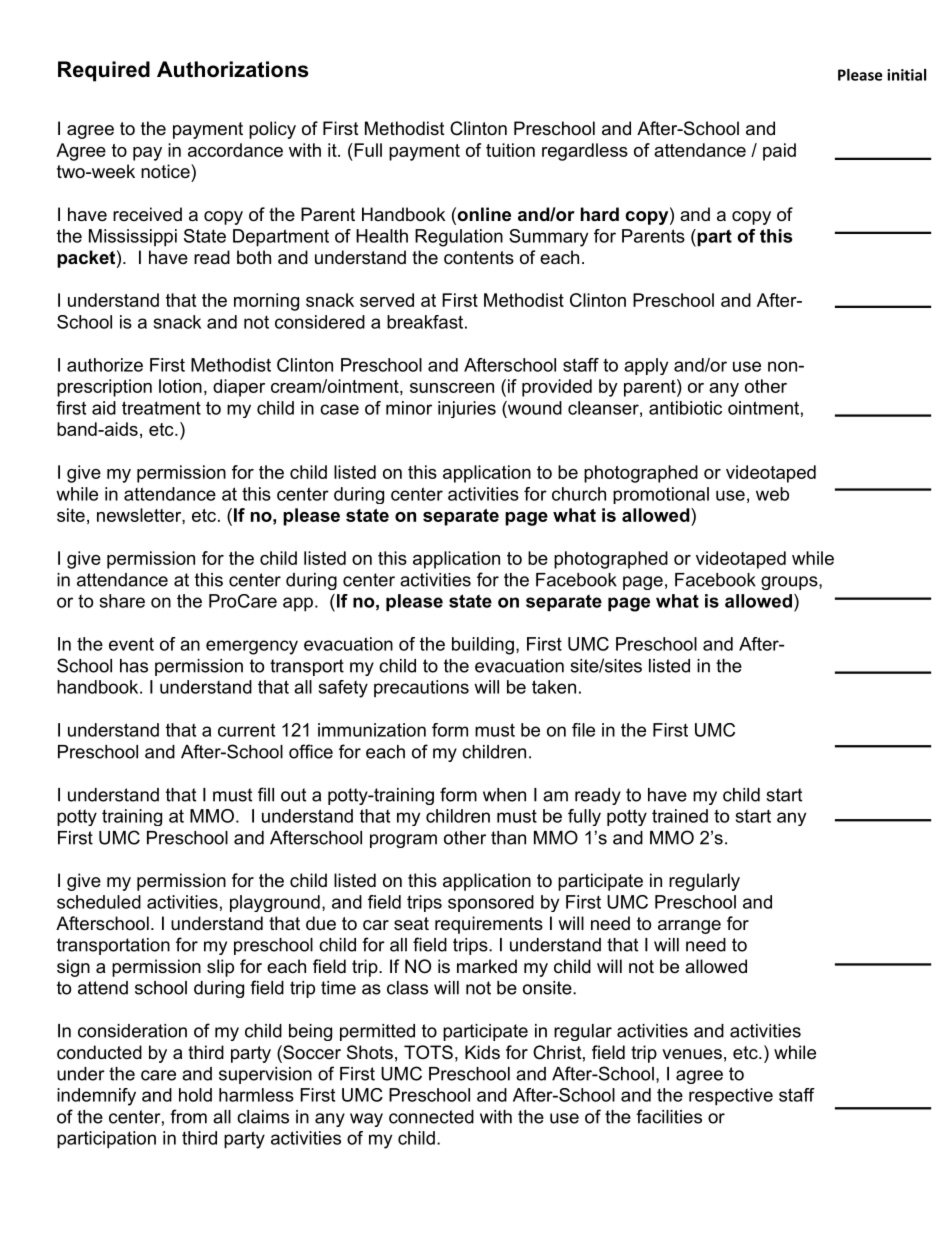 This image has height=1233, width=952. What do you see at coordinates (233, 69) in the image?
I see `Authorizations` at bounding box center [233, 69].
